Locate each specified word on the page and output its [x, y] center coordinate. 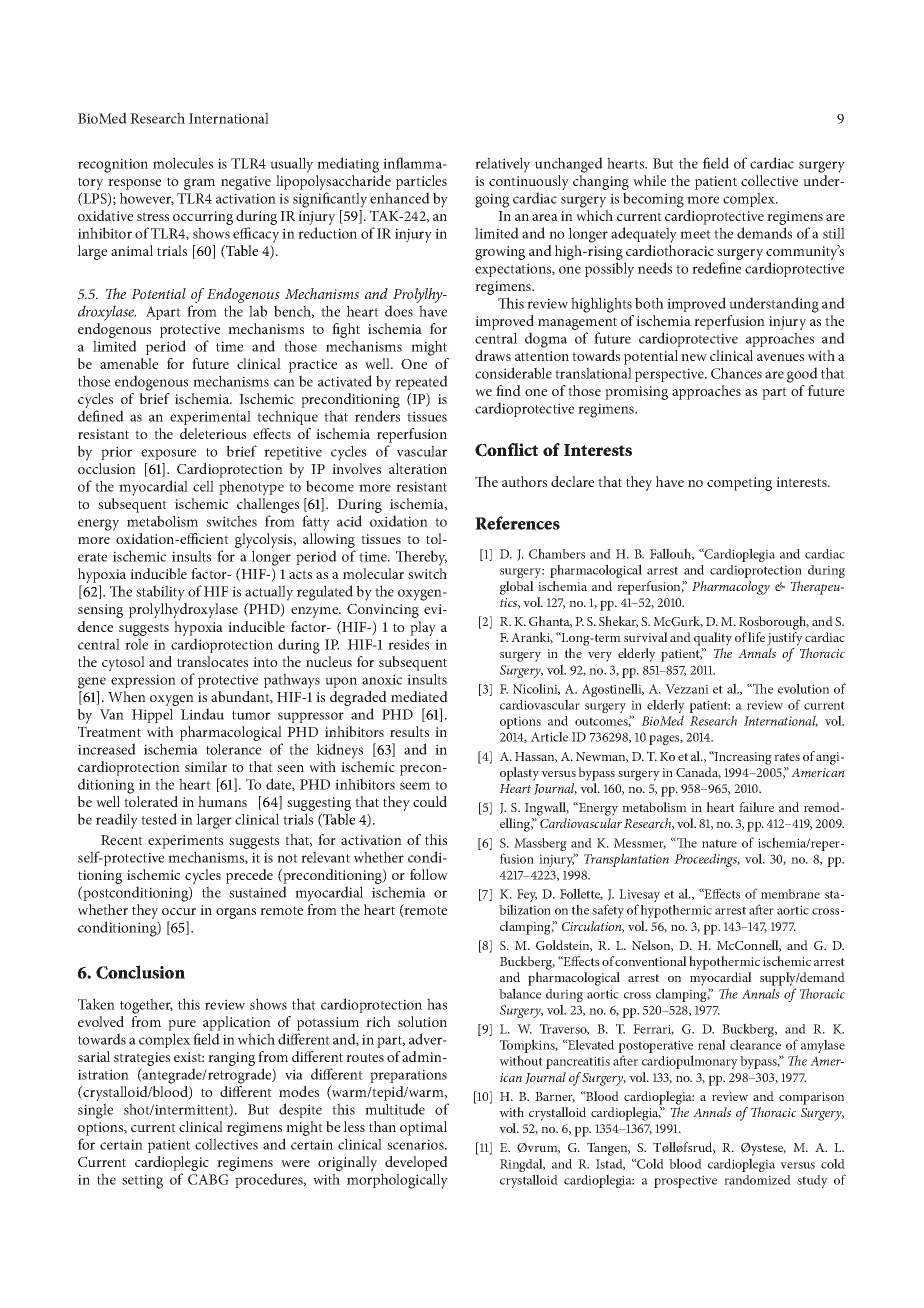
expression [143, 681]
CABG [208, 1179]
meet [695, 234]
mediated [419, 696]
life [756, 637]
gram [199, 184]
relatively [502, 165]
